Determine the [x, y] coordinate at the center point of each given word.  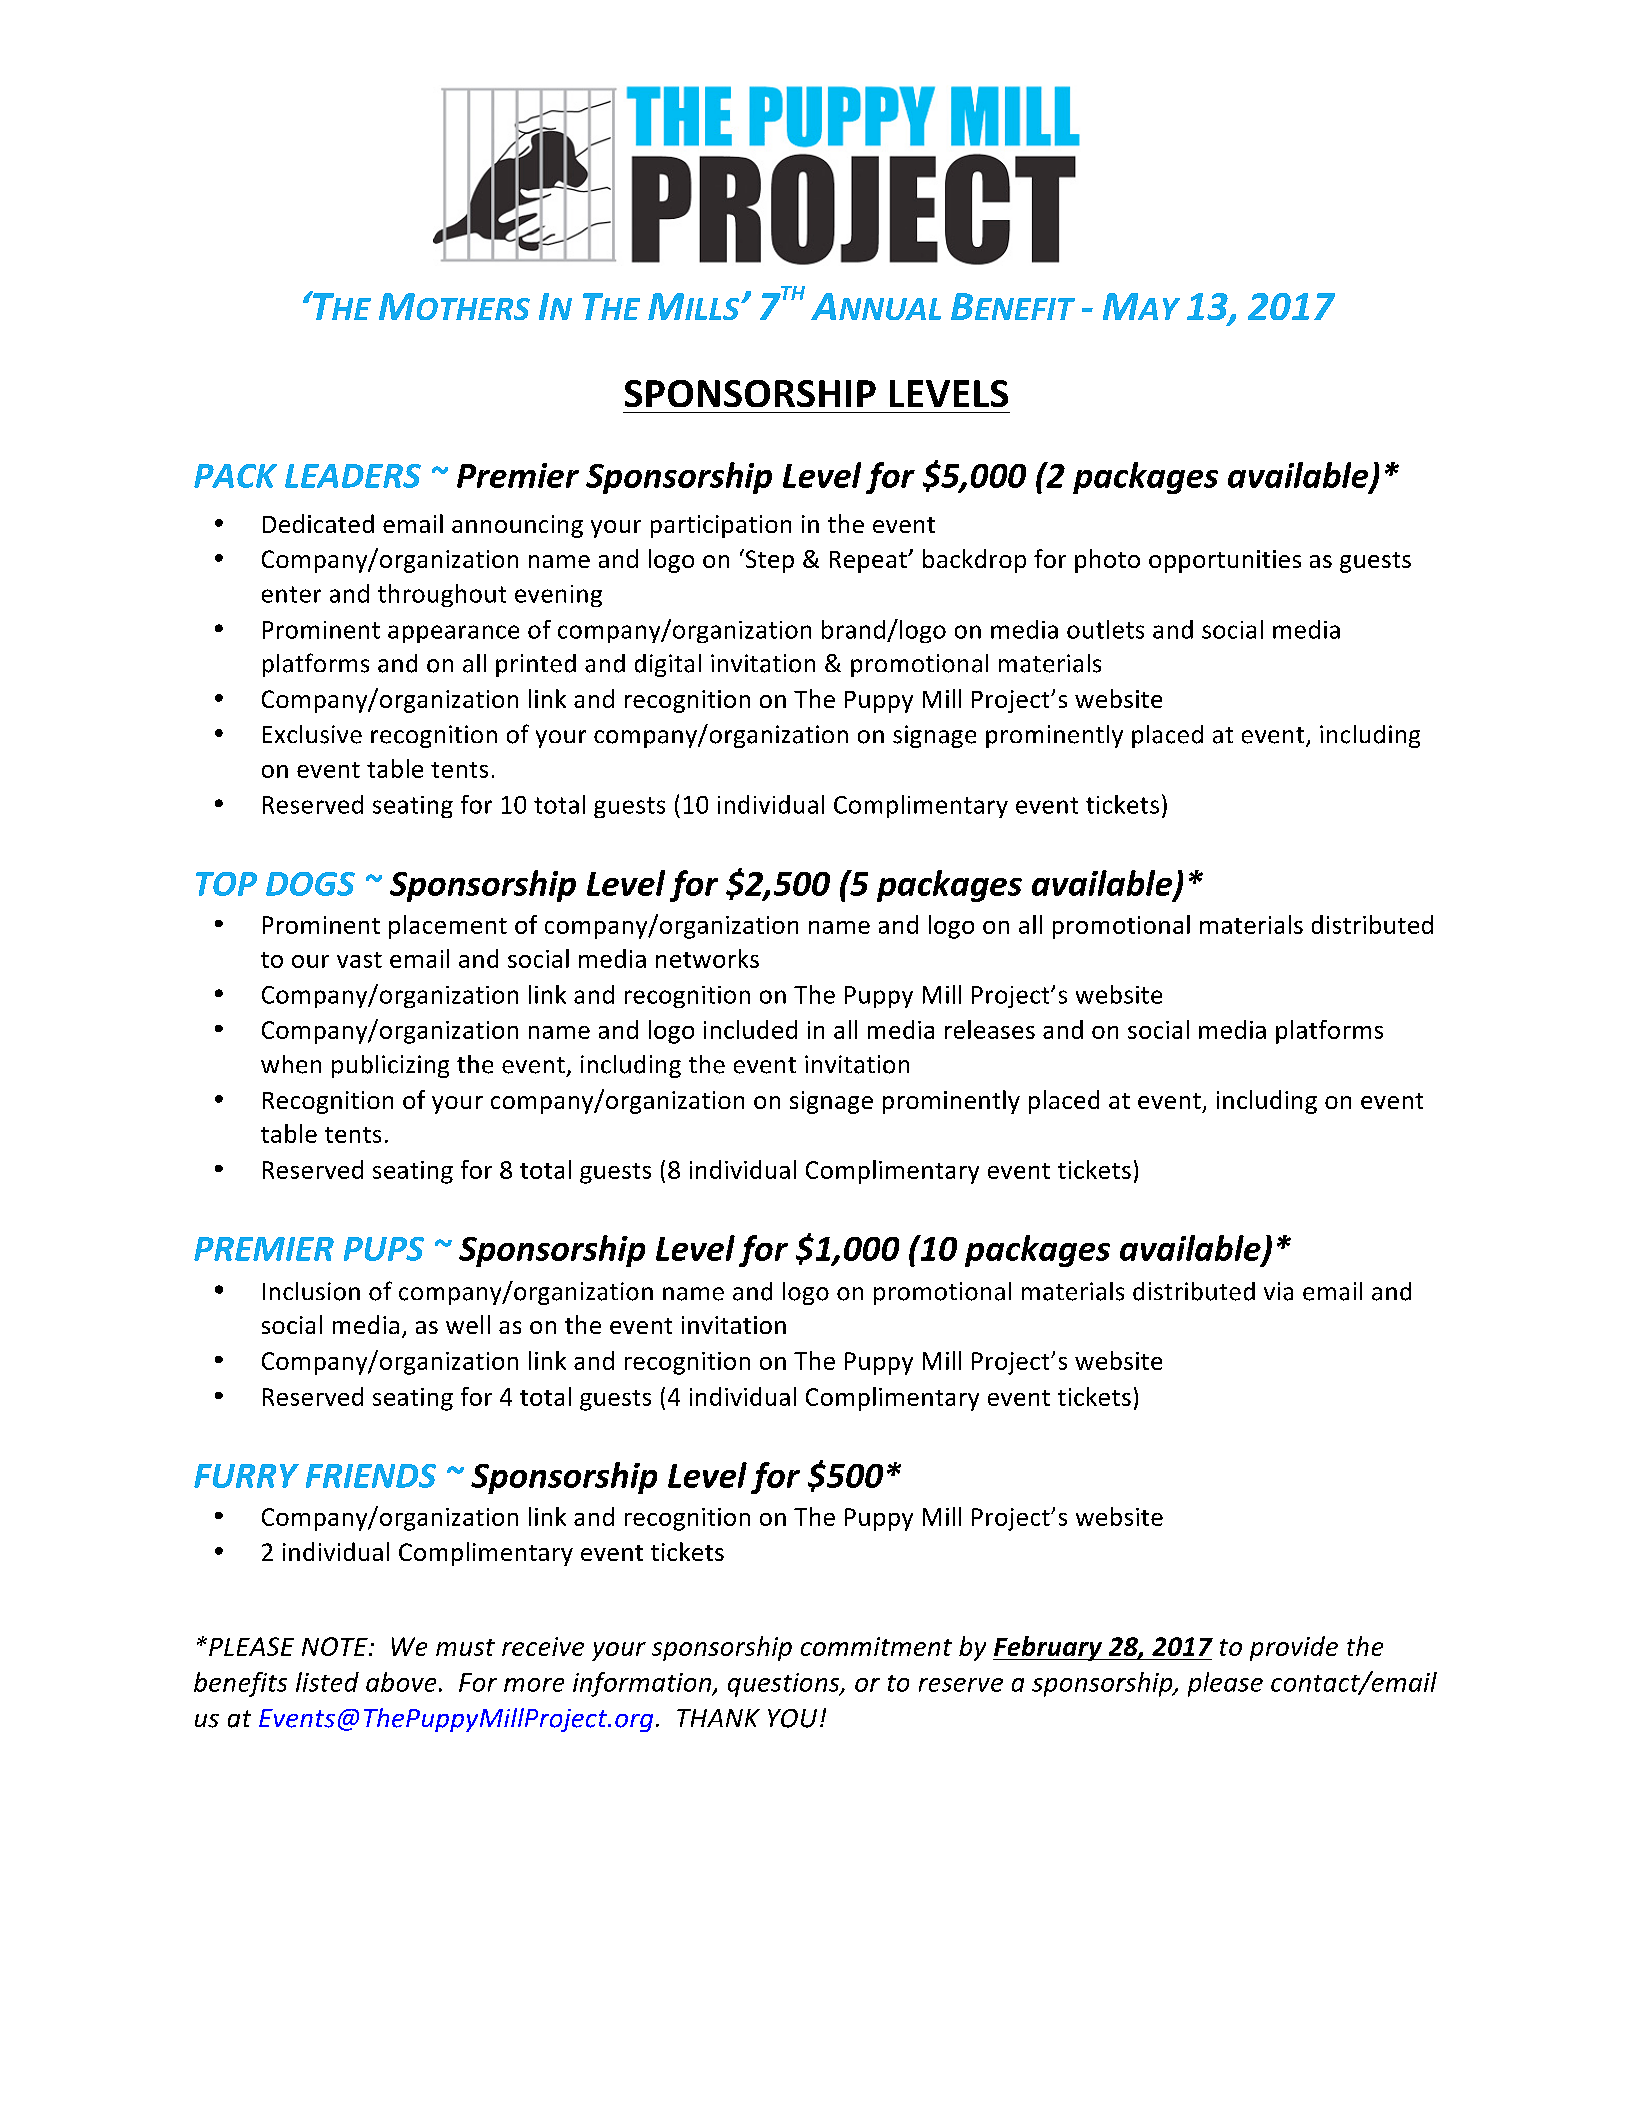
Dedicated [318, 523]
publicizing [390, 1066]
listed [327, 1682]
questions [785, 1685]
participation [721, 526]
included [750, 1029]
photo [1107, 561]
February [1049, 1648]
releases [990, 1029]
